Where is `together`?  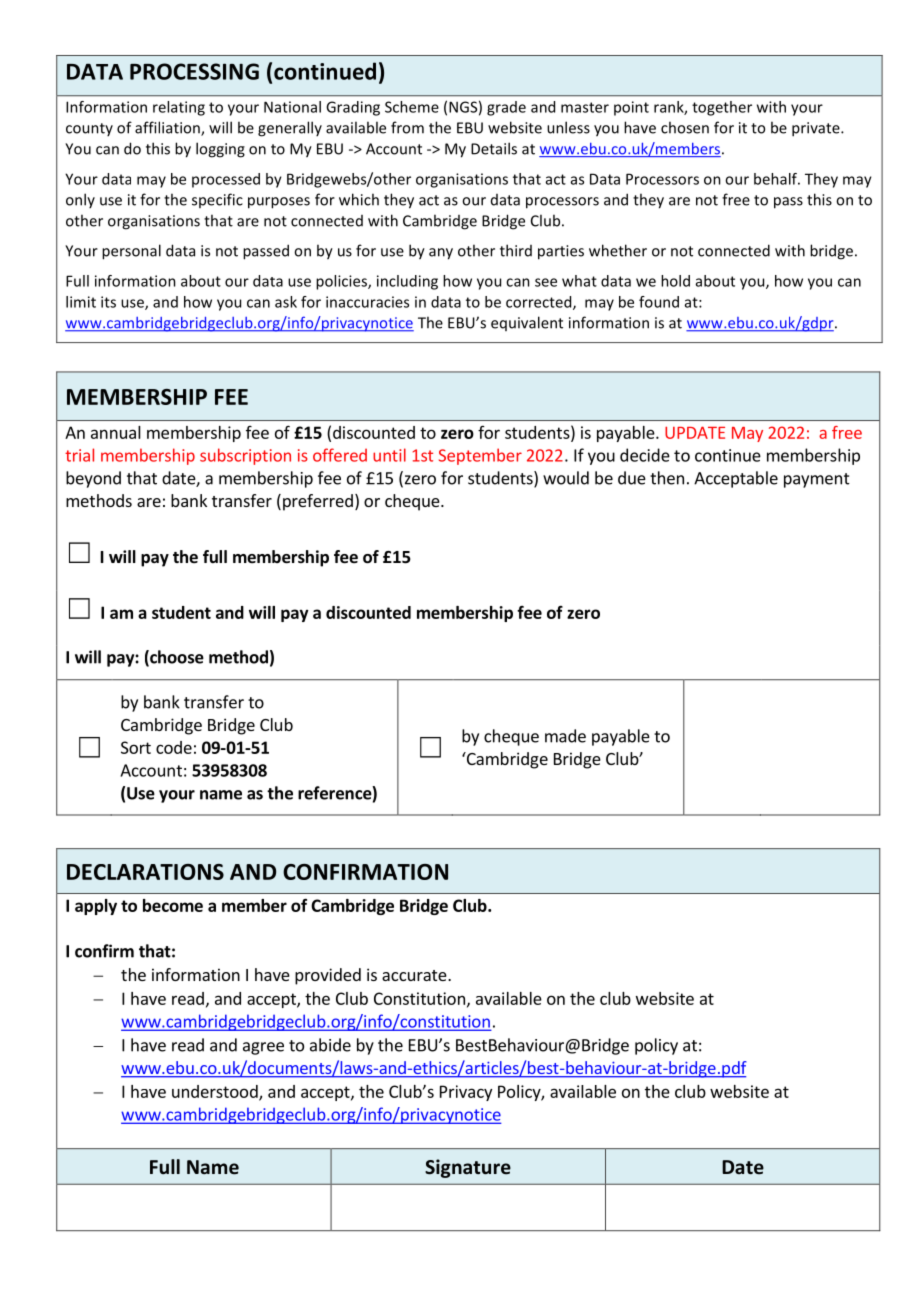
together is located at coordinates (722, 108).
